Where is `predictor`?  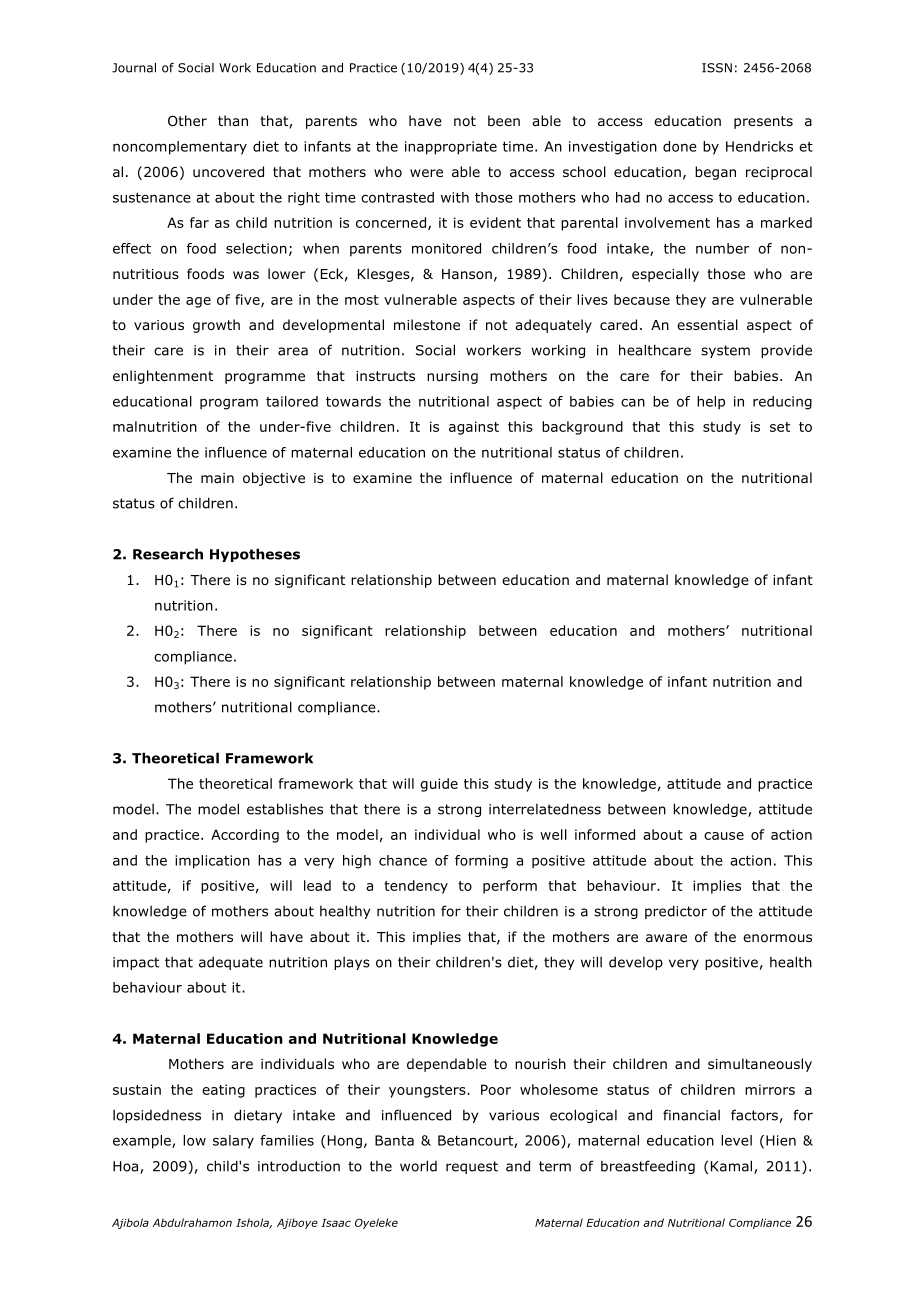 predictor is located at coordinates (676, 912).
